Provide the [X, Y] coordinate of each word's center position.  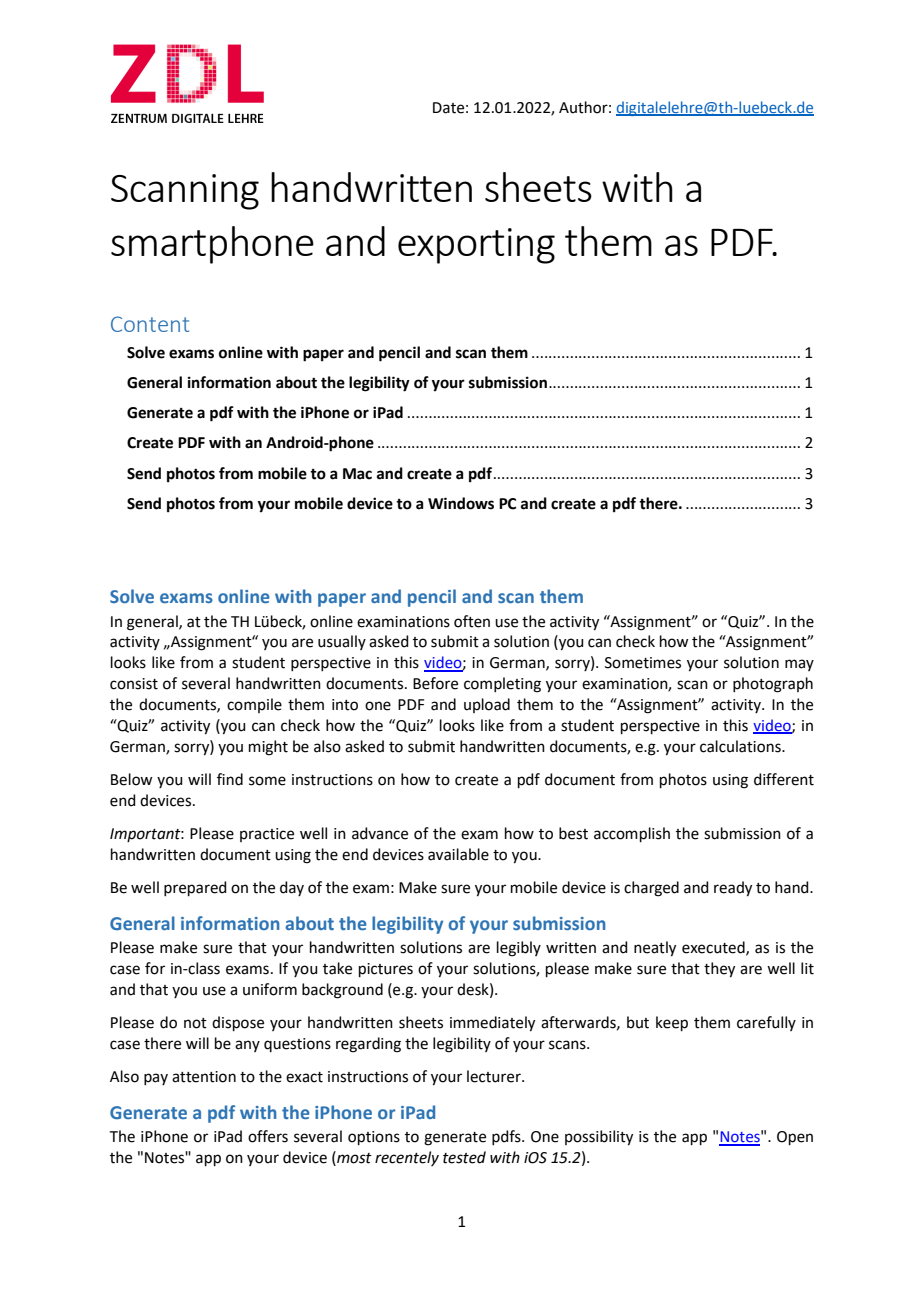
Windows [461, 503]
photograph [773, 685]
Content [150, 324]
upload [487, 705]
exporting [476, 246]
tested [464, 1157]
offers [268, 1136]
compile [254, 705]
